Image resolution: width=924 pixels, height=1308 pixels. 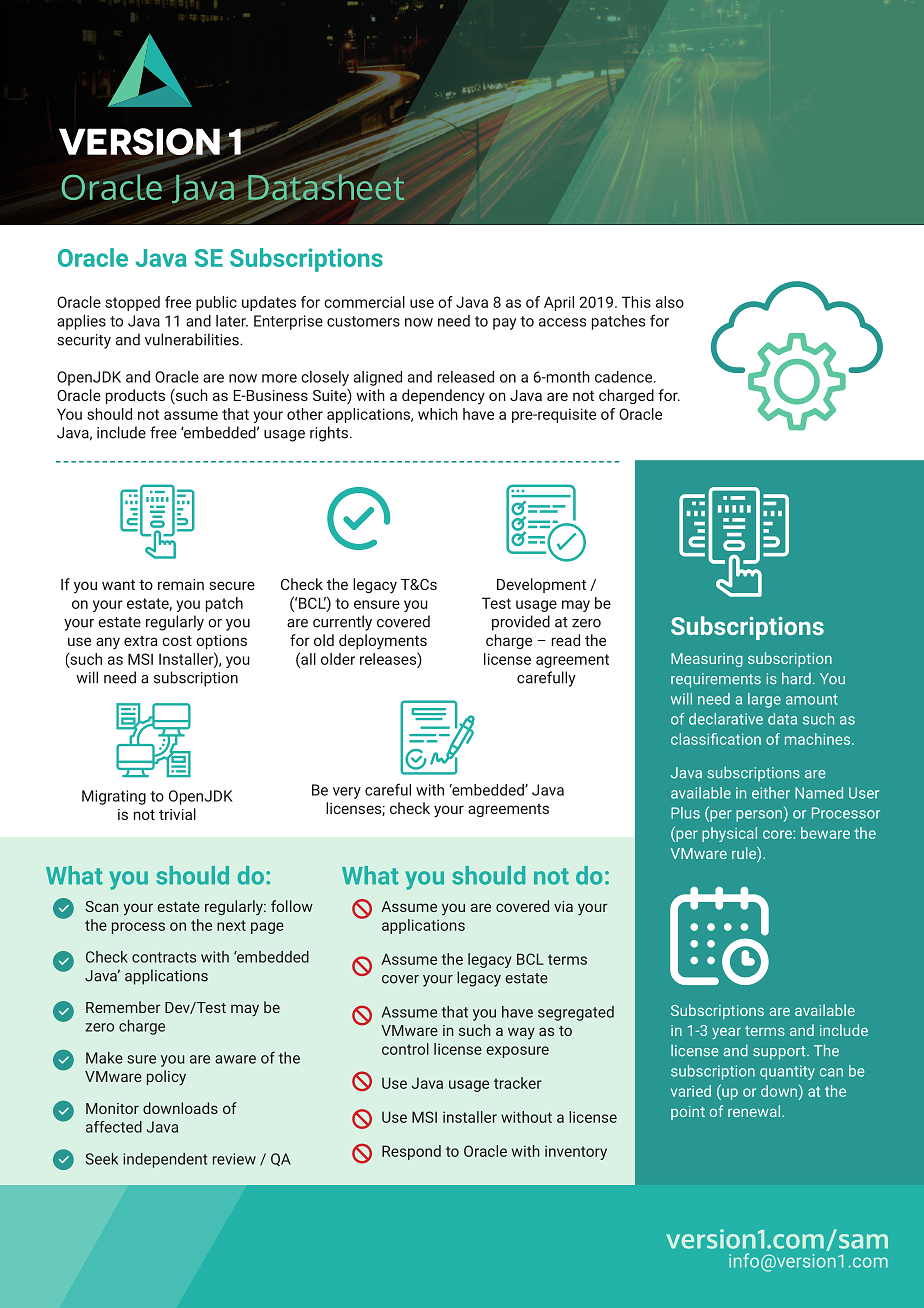 I want to click on Development, so click(x=541, y=585).
